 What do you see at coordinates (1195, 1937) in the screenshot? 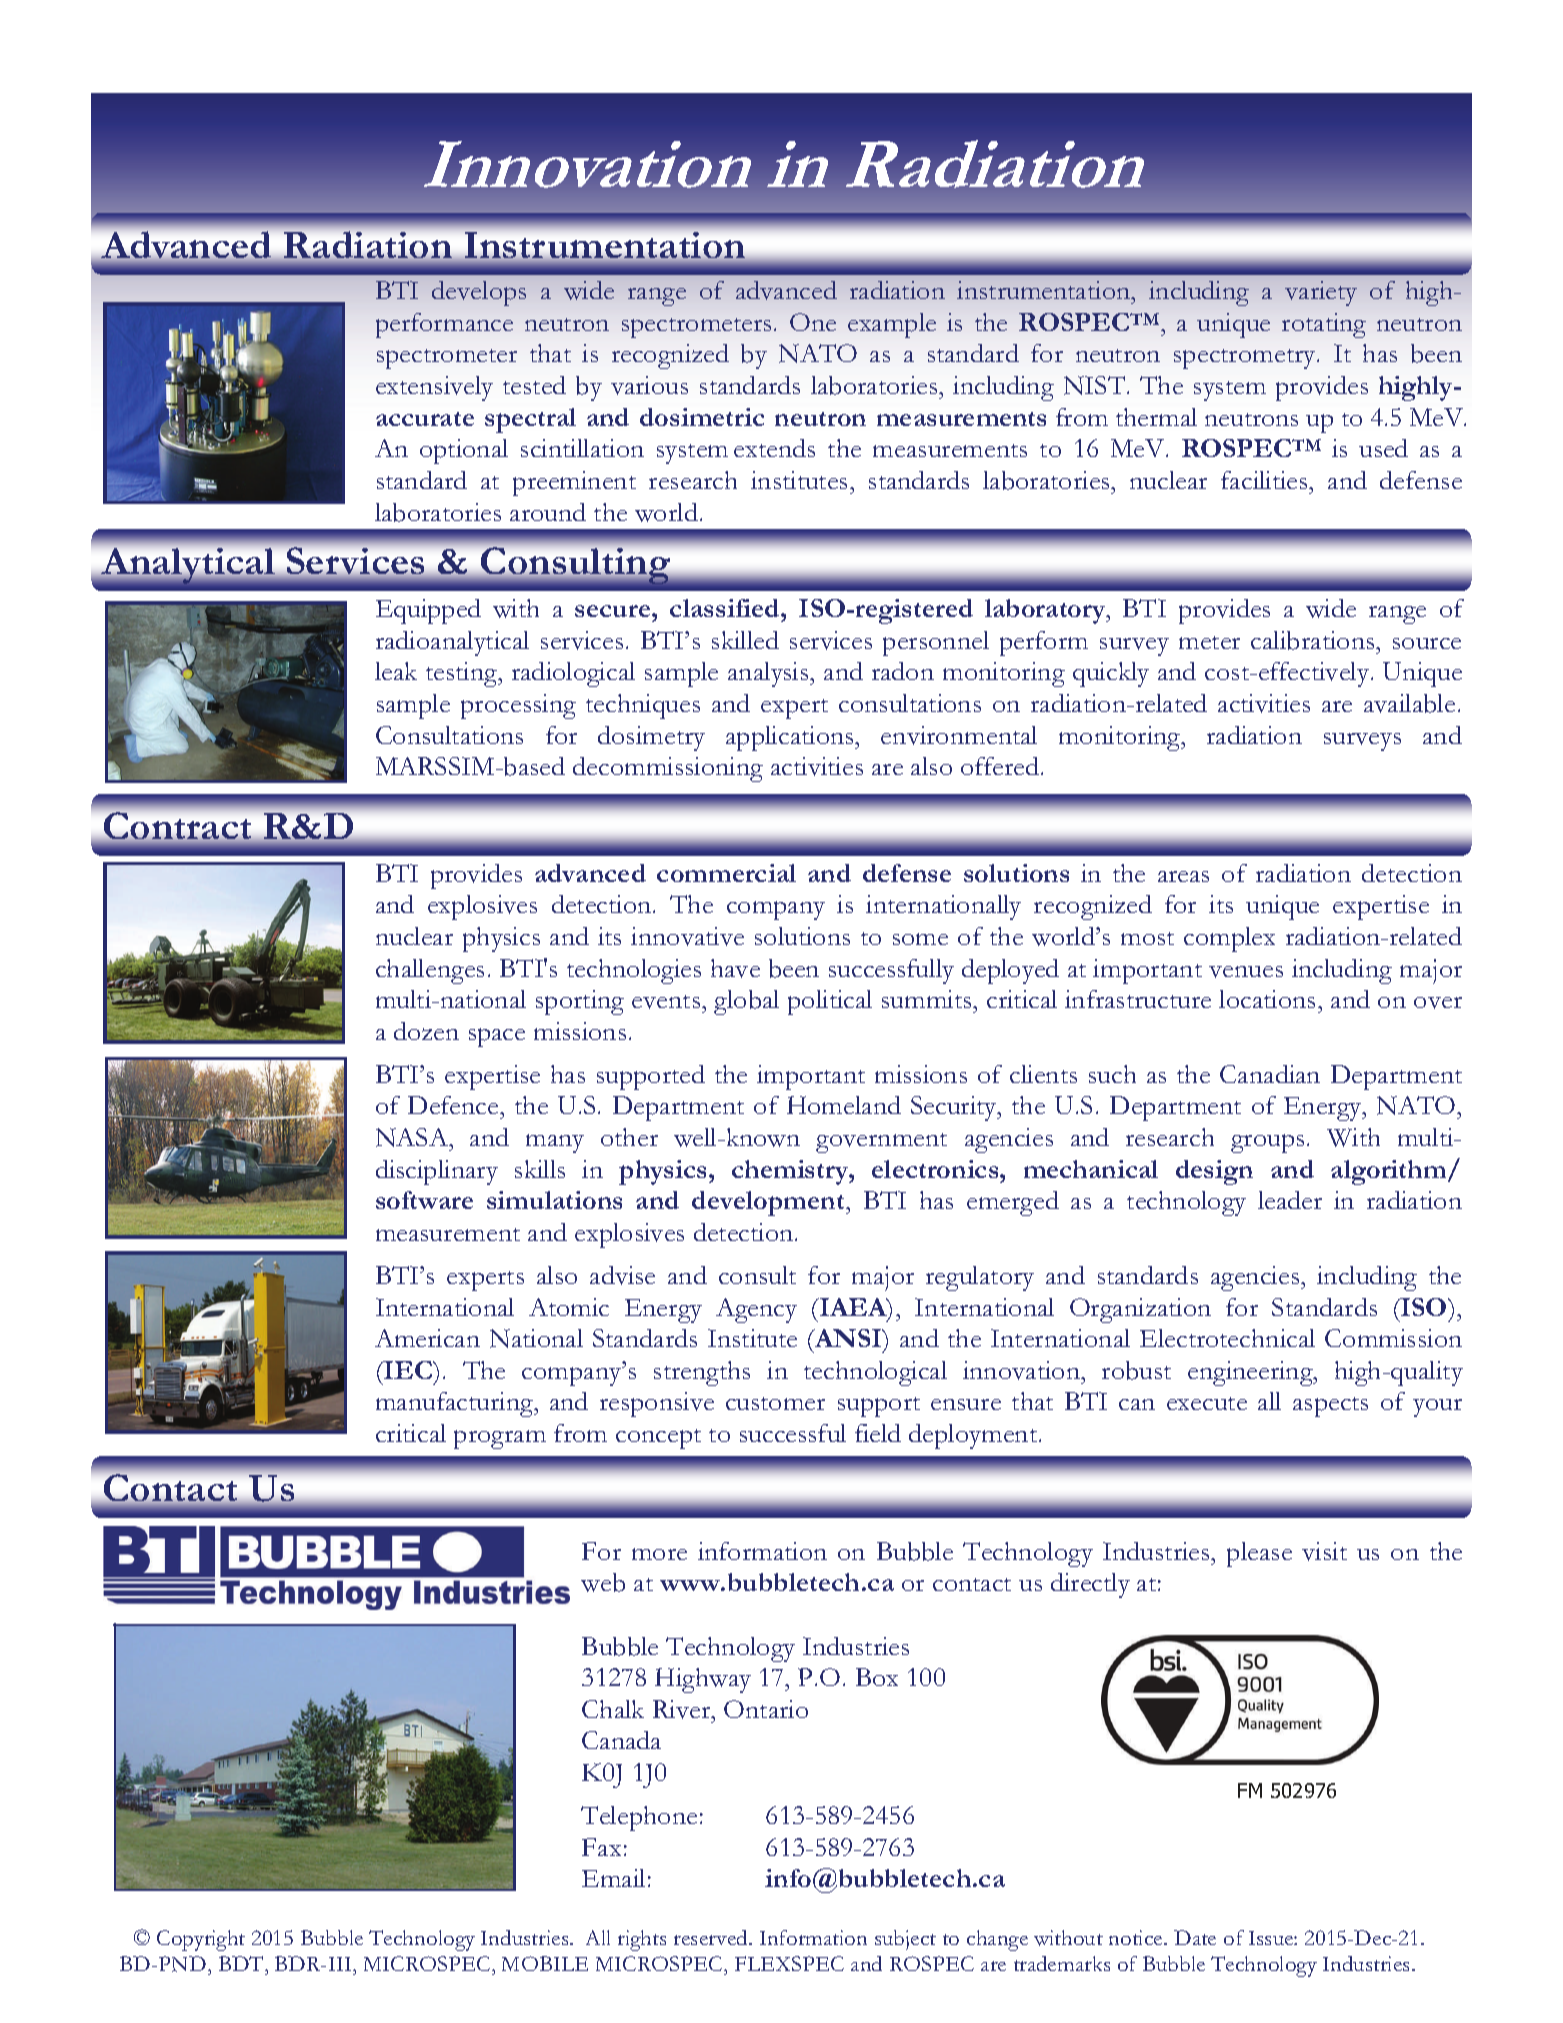
I see `Date` at bounding box center [1195, 1937].
